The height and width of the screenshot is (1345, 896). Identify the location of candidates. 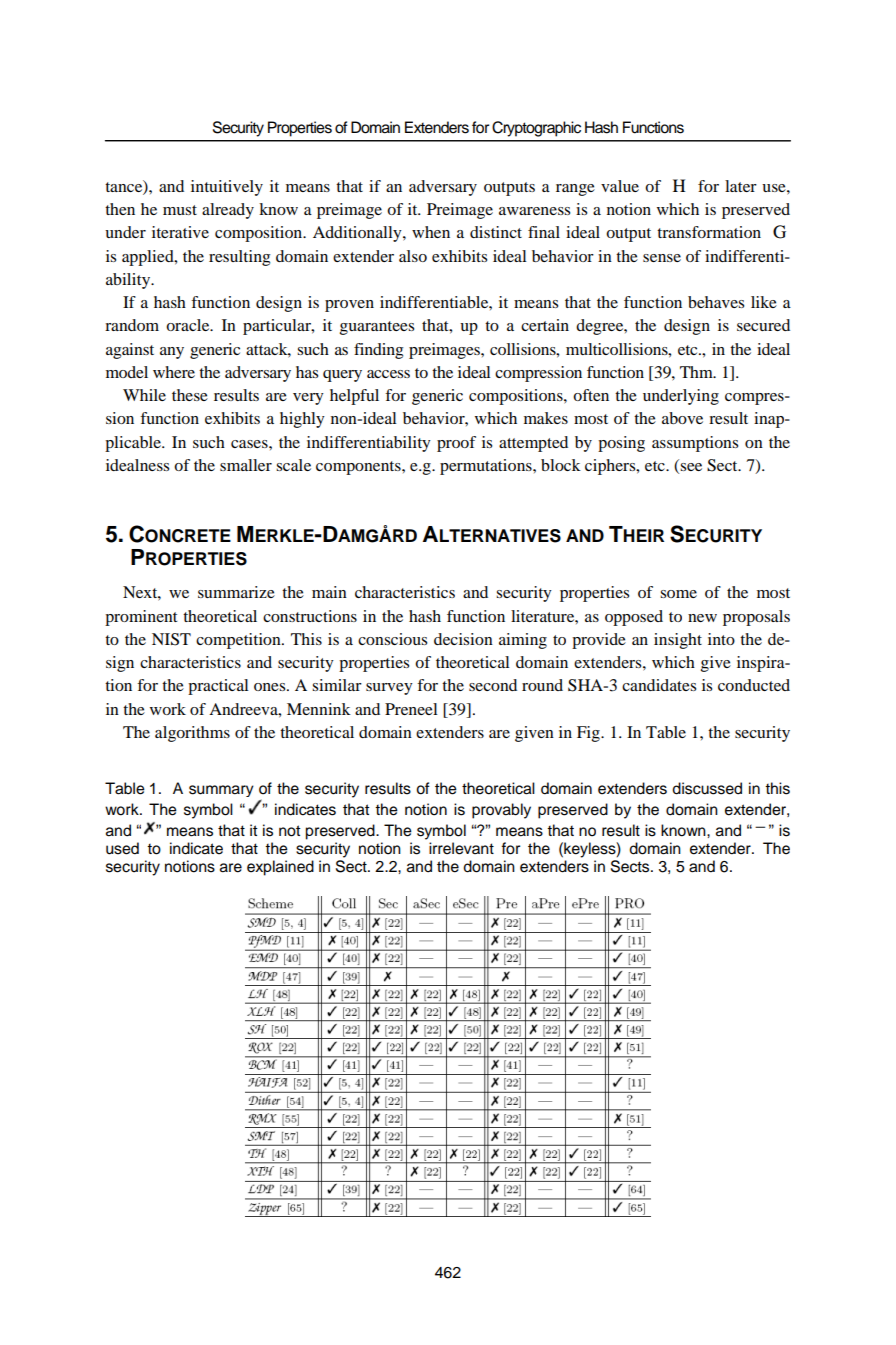
(659, 685).
